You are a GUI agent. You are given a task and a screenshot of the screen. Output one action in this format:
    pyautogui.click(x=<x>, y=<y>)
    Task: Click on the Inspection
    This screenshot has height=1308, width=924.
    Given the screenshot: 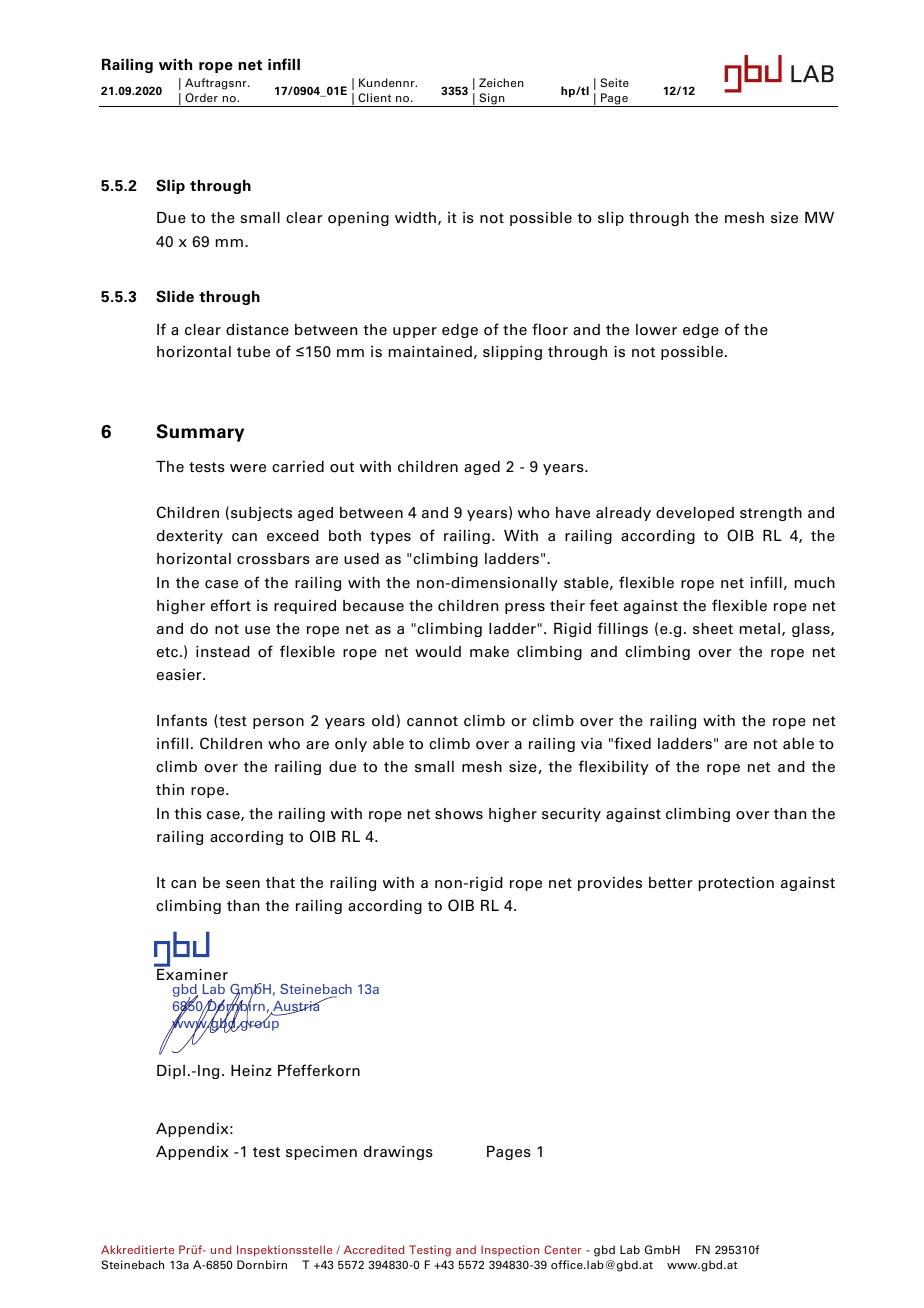 What is the action you would take?
    pyautogui.click(x=510, y=1250)
